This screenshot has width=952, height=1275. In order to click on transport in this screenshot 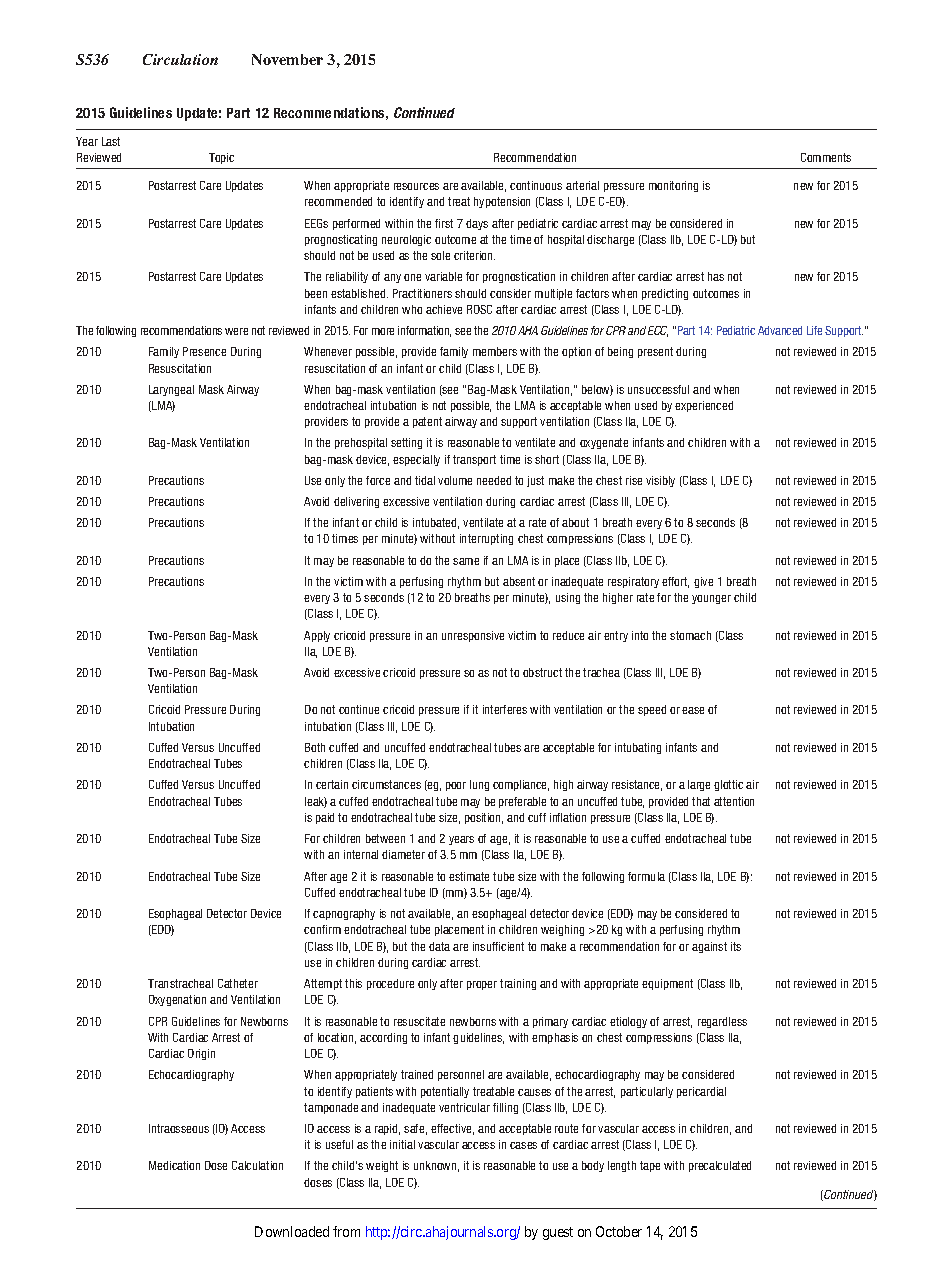, I will do `click(474, 460)`.
